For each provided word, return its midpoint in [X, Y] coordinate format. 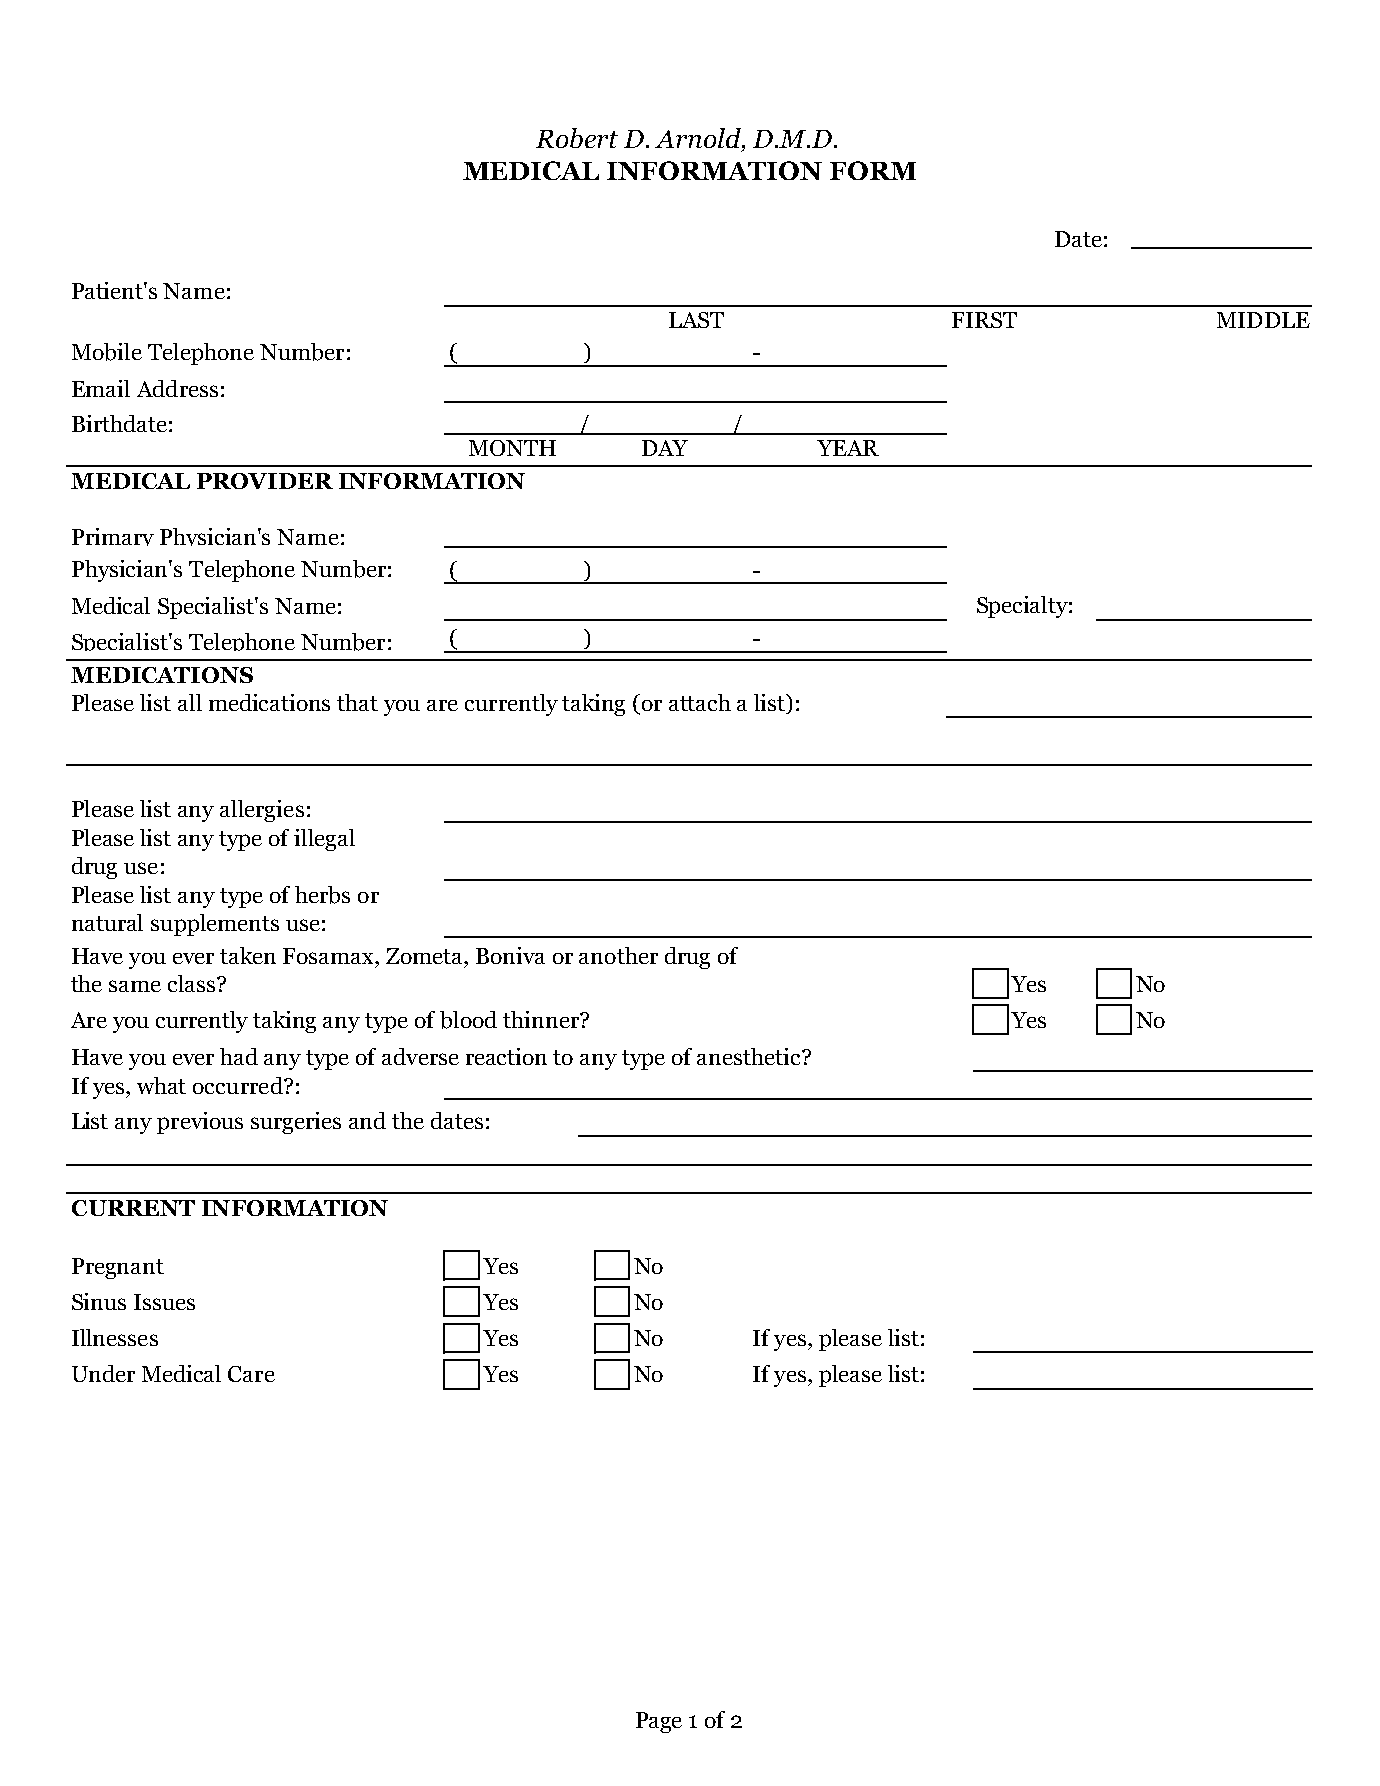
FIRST [984, 320]
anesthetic [750, 1056]
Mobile [107, 352]
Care [251, 1374]
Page [659, 1722]
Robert [577, 138]
